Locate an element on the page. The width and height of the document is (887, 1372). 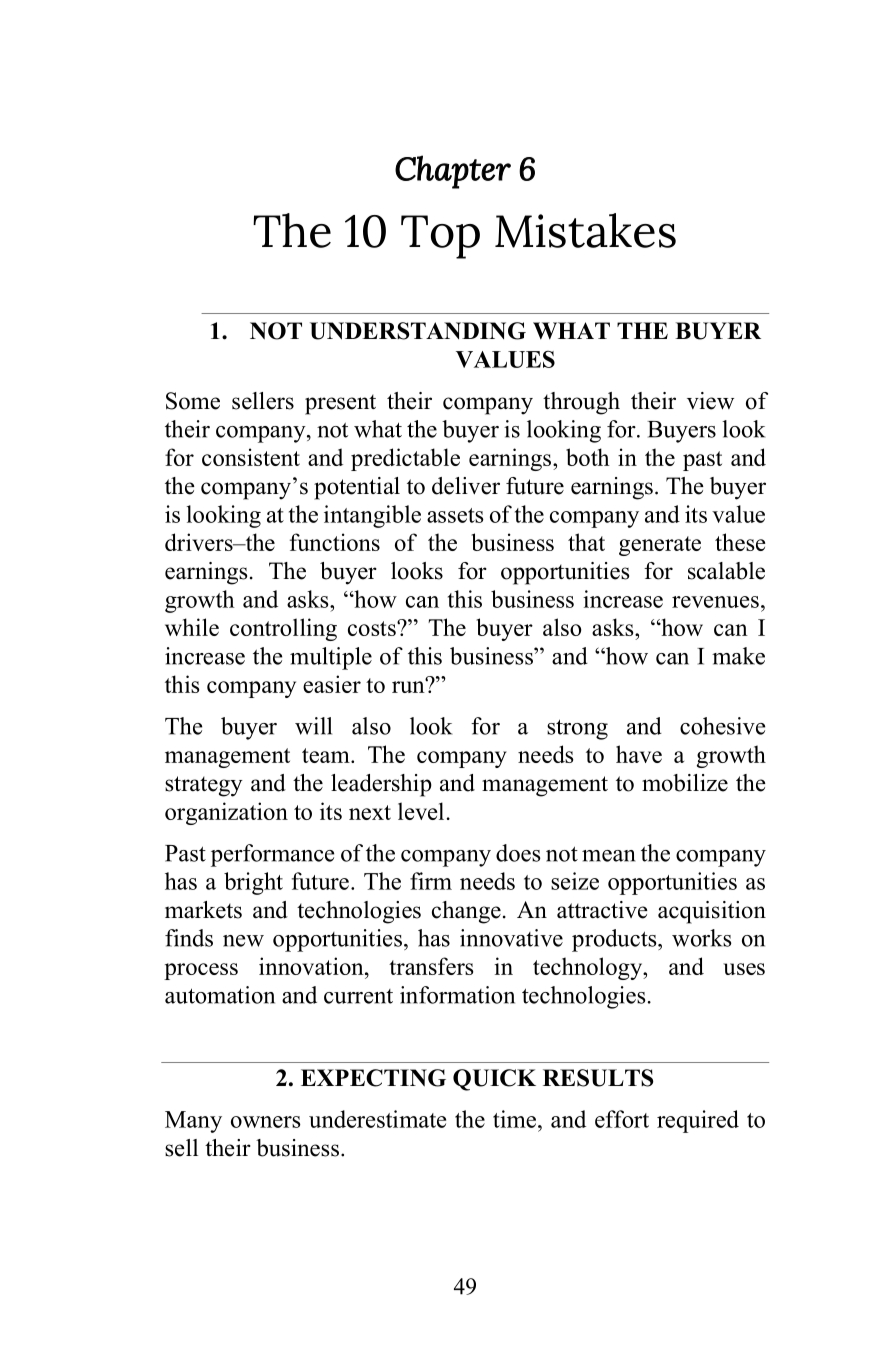
Mistakes is located at coordinates (585, 230).
